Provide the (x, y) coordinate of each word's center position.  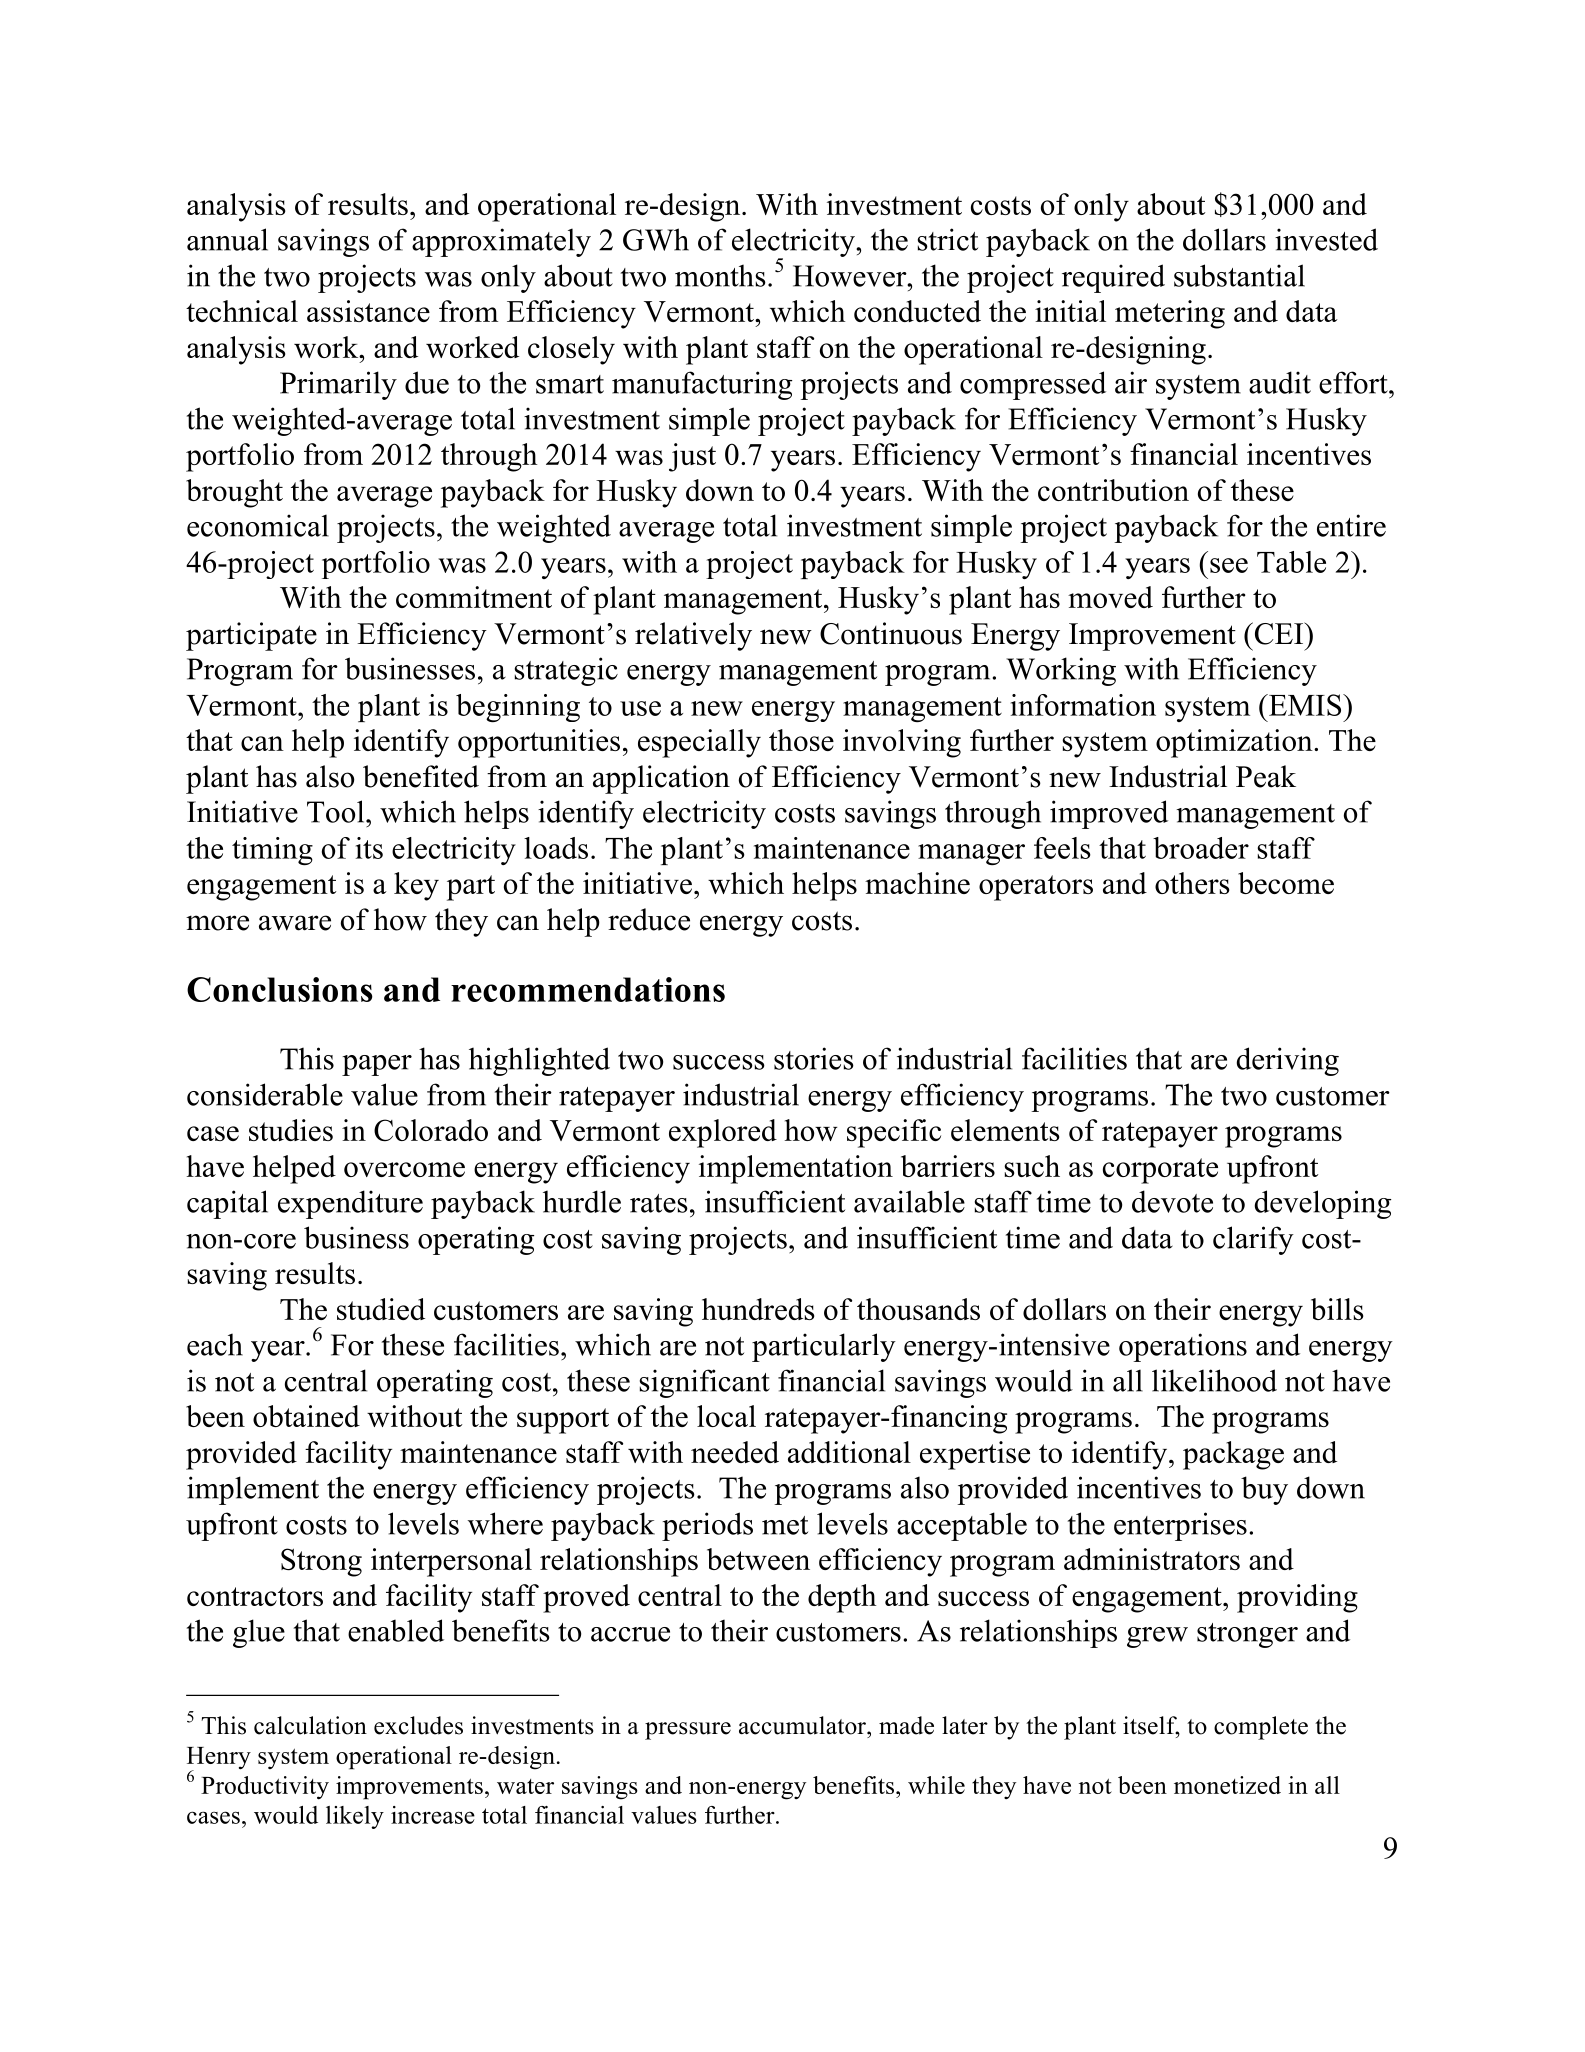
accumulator (803, 1725)
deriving (1288, 1061)
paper (377, 1065)
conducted (917, 311)
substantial (1239, 275)
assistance (368, 311)
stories (814, 1058)
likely (355, 1817)
